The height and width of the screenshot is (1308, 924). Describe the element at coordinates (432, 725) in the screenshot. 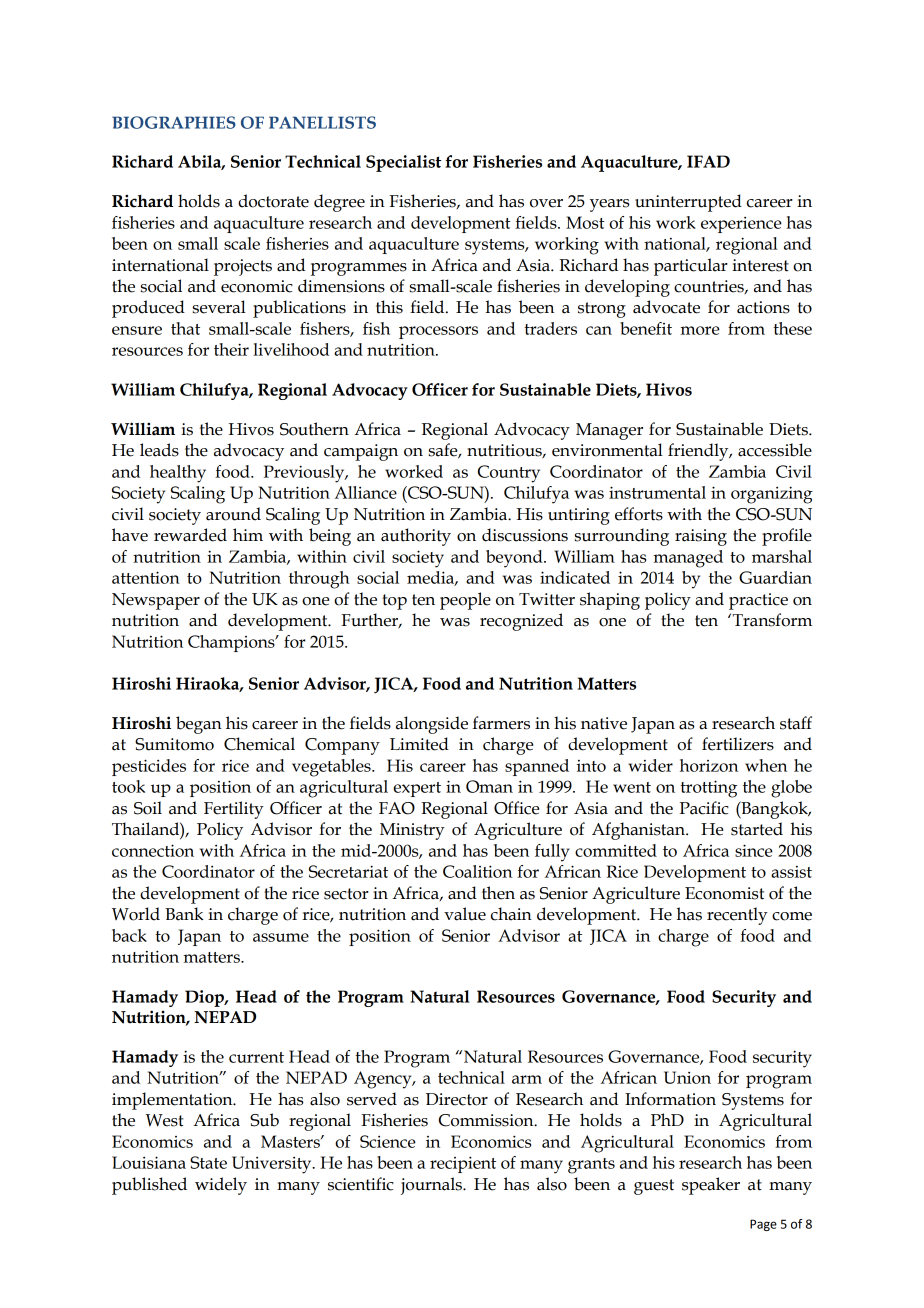

I see `alongside` at that location.
